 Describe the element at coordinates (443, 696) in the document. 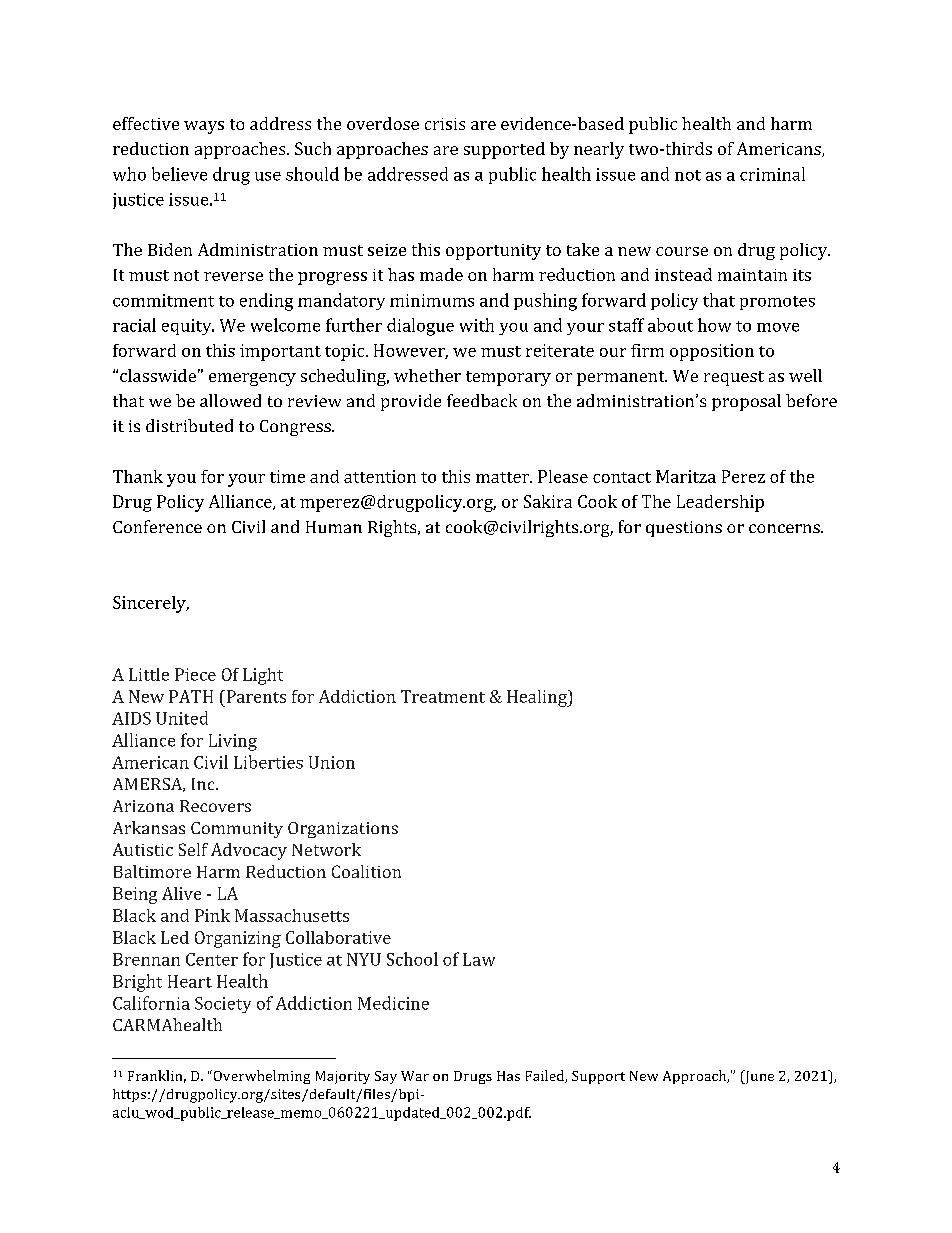

I see `Treatment` at that location.
